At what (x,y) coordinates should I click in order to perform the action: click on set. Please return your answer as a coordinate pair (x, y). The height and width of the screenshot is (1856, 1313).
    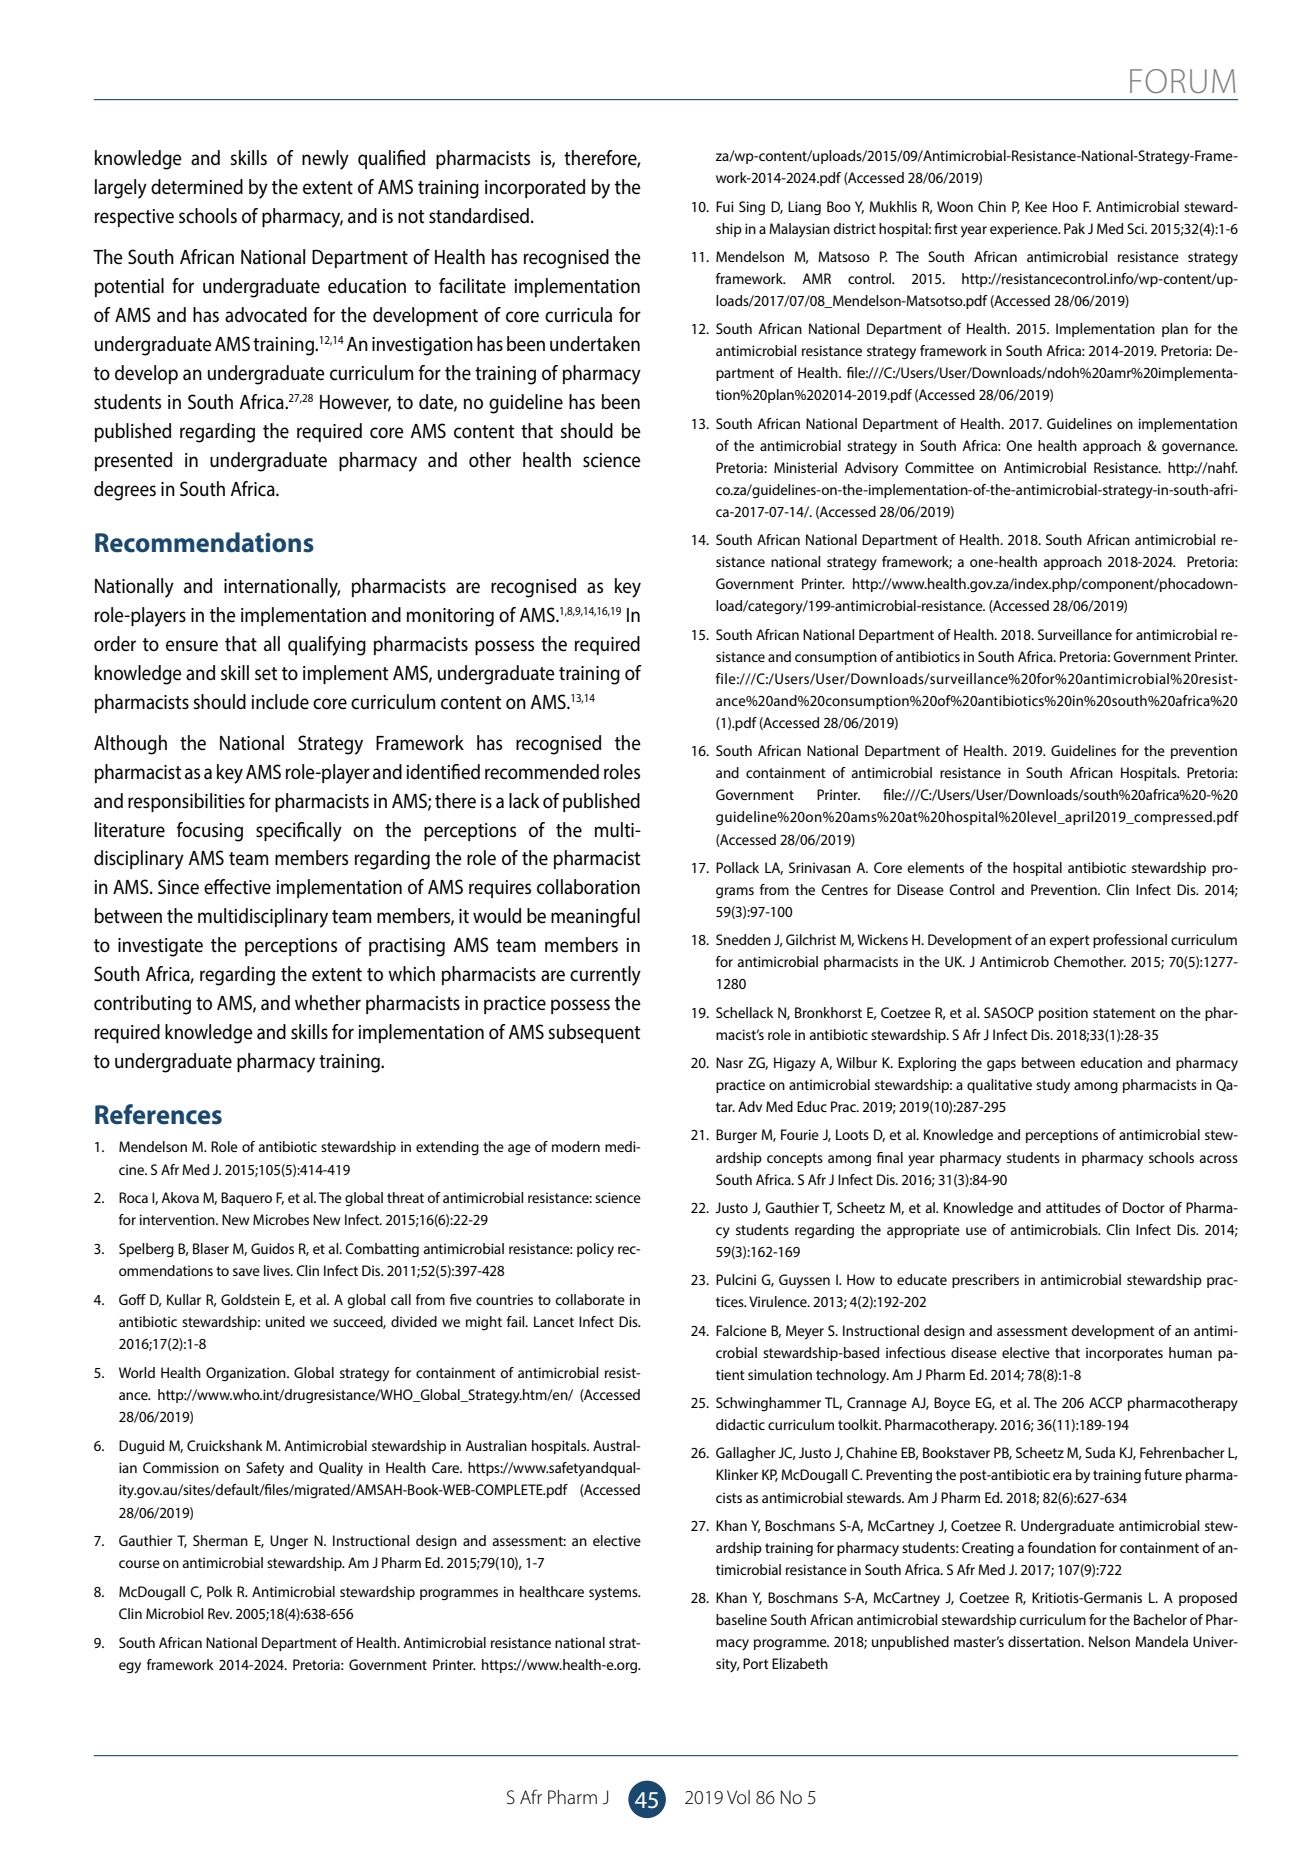
    Looking at the image, I should click on (266, 673).
